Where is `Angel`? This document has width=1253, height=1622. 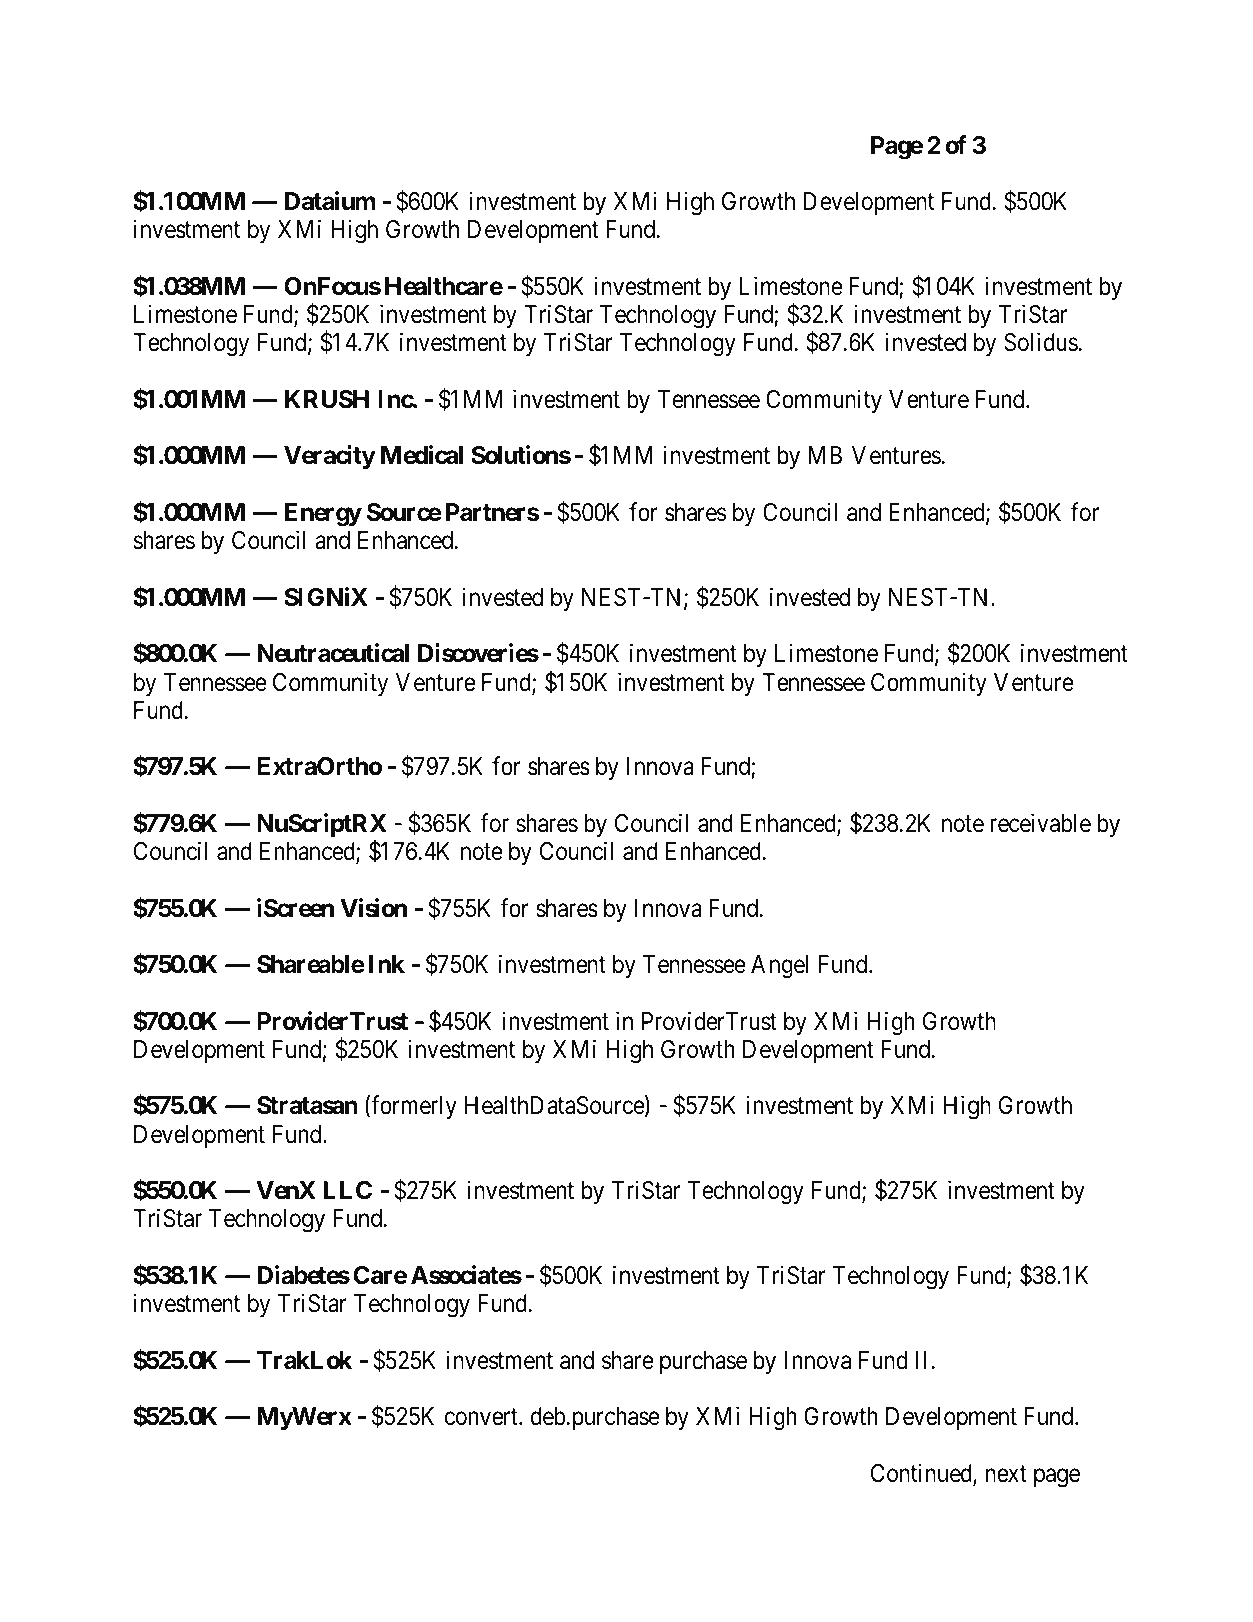 Angel is located at coordinates (779, 967).
